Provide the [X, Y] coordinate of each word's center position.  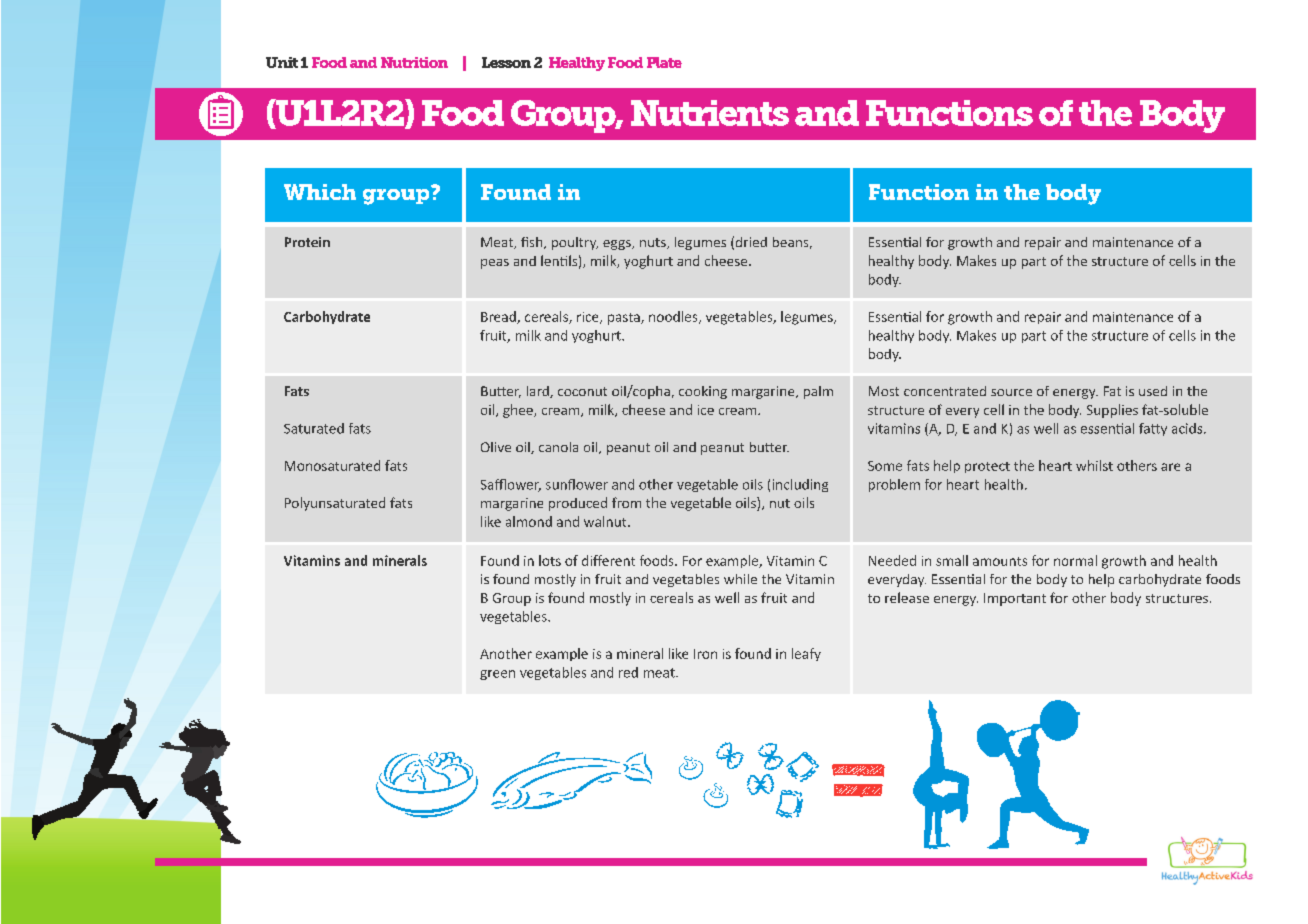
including [800, 485]
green [497, 675]
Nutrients [710, 113]
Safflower [511, 485]
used [1153, 391]
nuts [654, 243]
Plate [664, 62]
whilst [1094, 465]
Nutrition [414, 62]
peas [495, 264]
